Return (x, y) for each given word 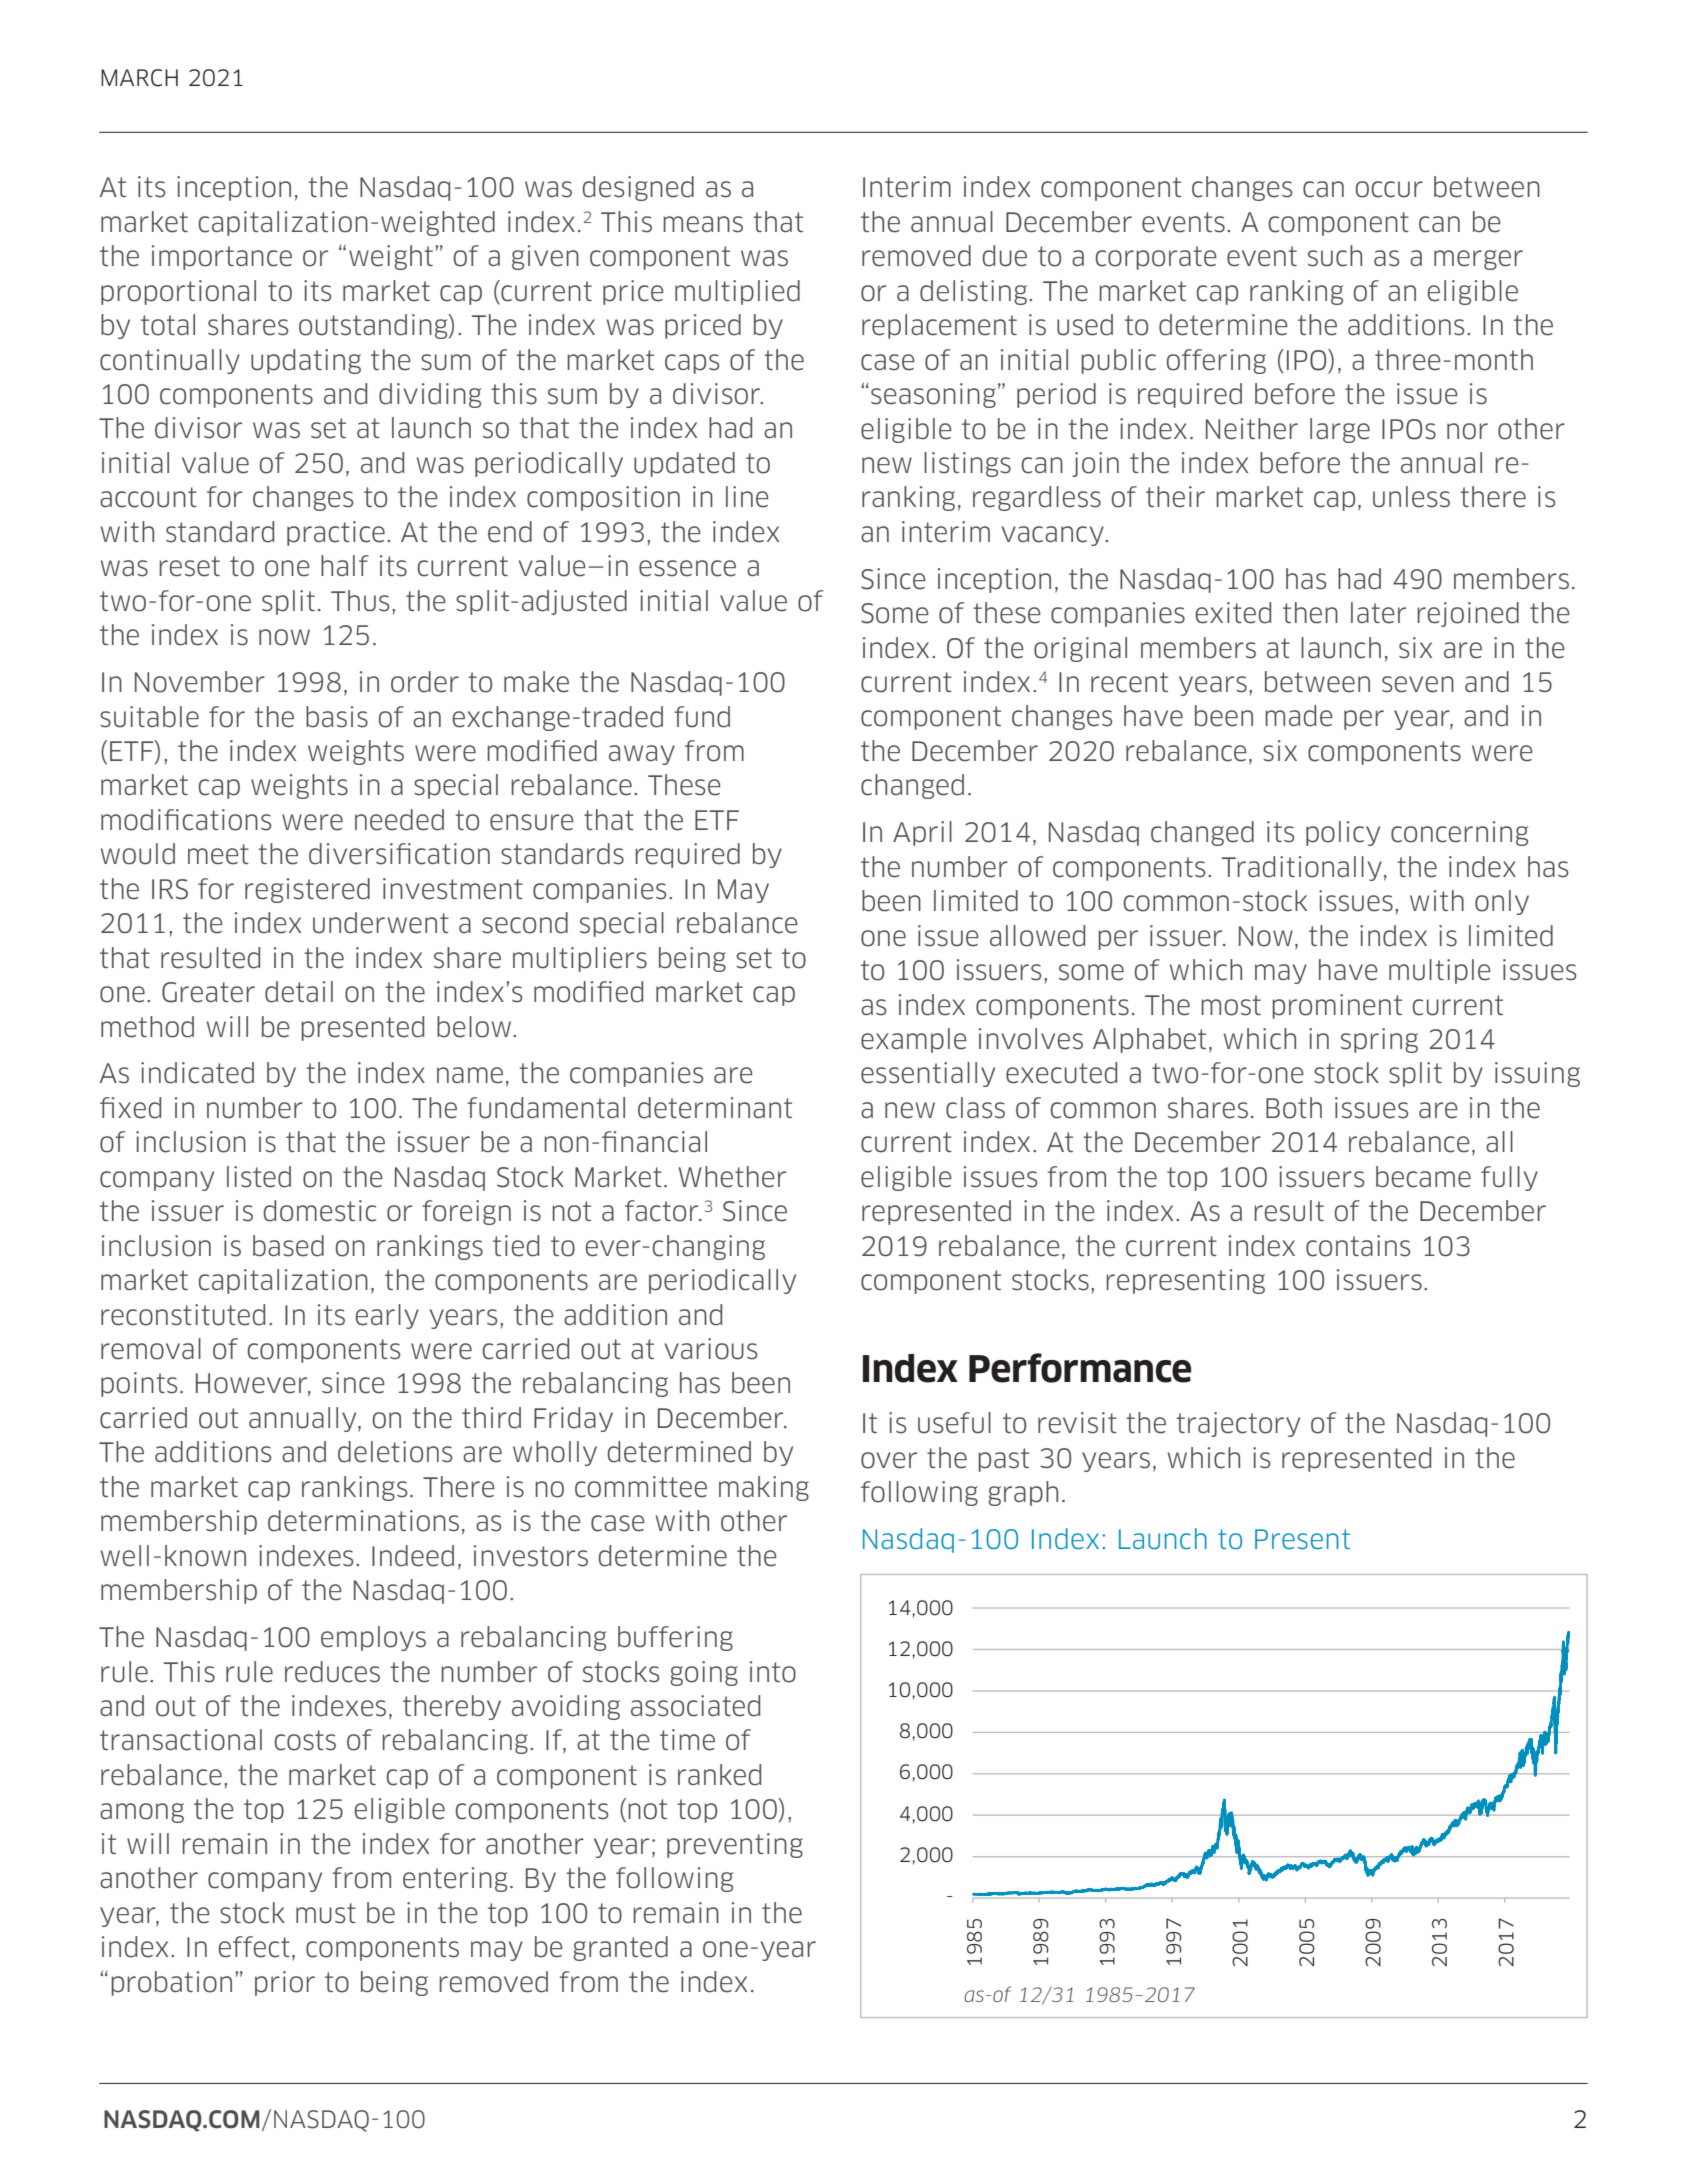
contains (1358, 1246)
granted (620, 1948)
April (922, 833)
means (703, 224)
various (710, 1349)
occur (1389, 189)
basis (337, 717)
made (1299, 716)
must (326, 1913)
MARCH (139, 78)
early (387, 1316)
